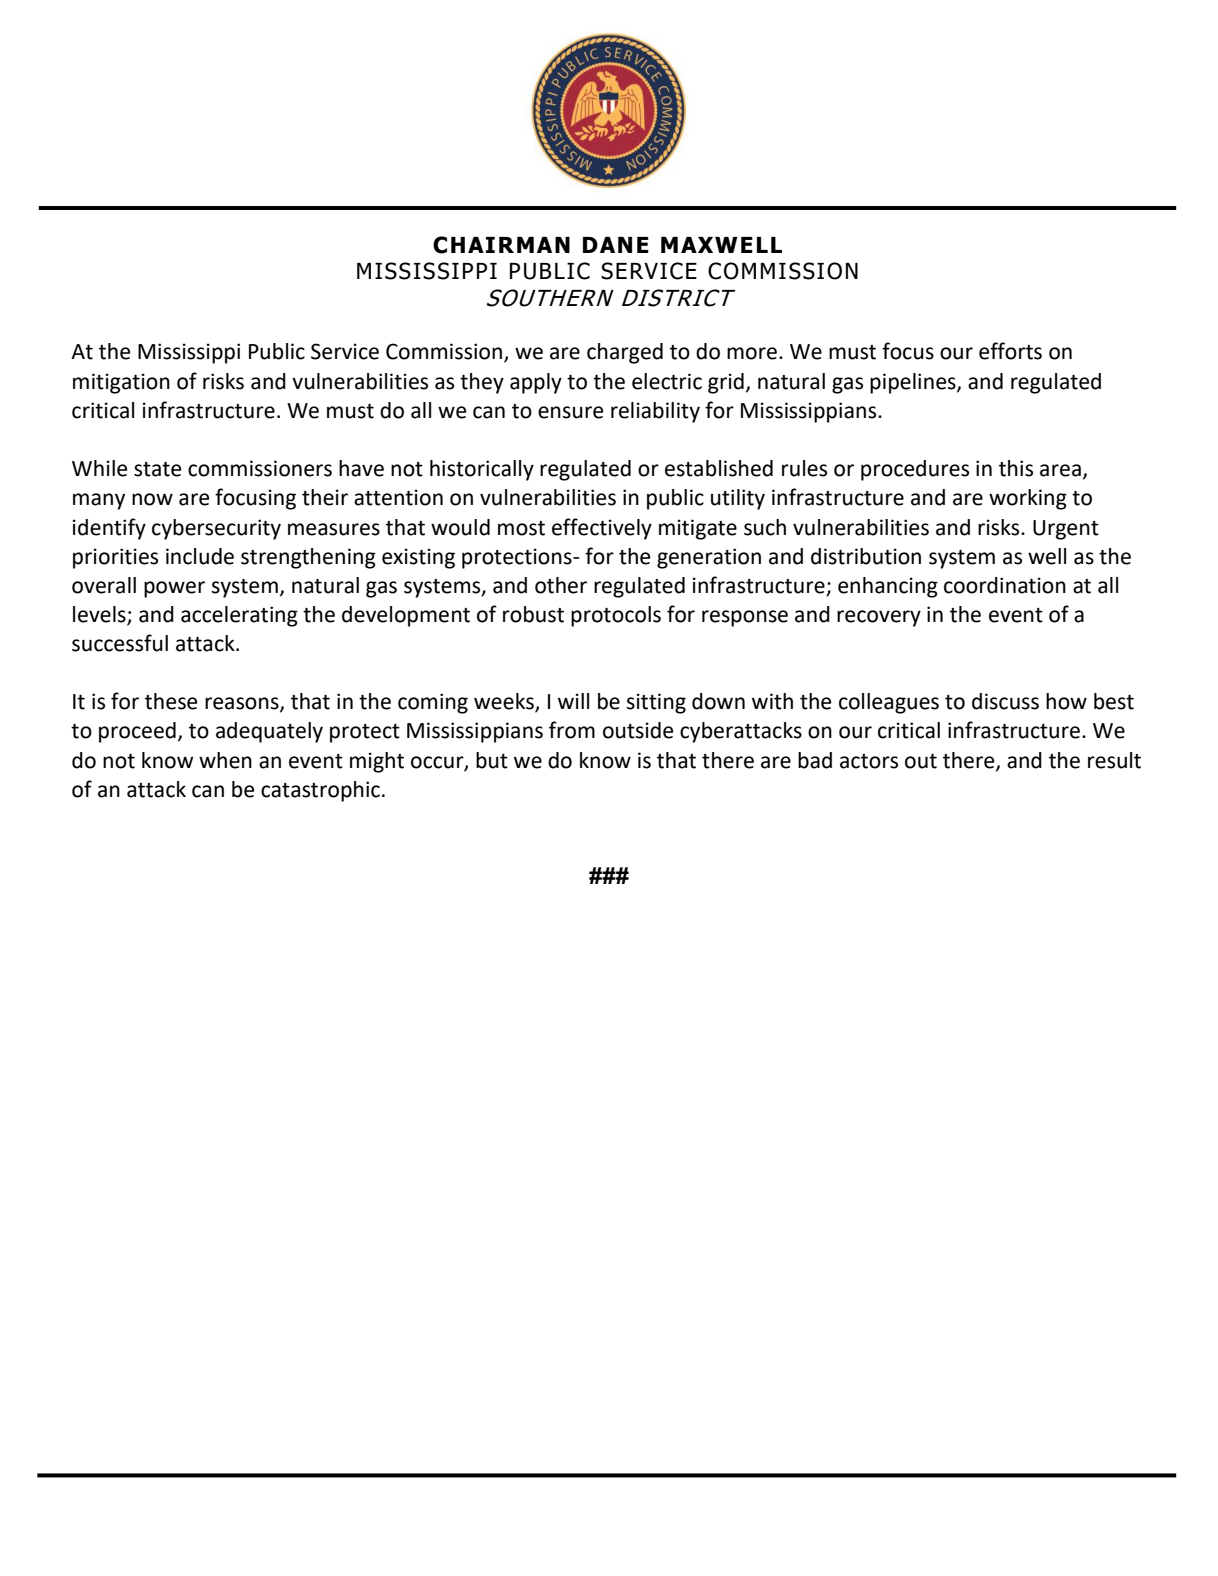 This screenshot has height=1576, width=1218. What do you see at coordinates (616, 616) in the screenshot?
I see `protocols` at bounding box center [616, 616].
